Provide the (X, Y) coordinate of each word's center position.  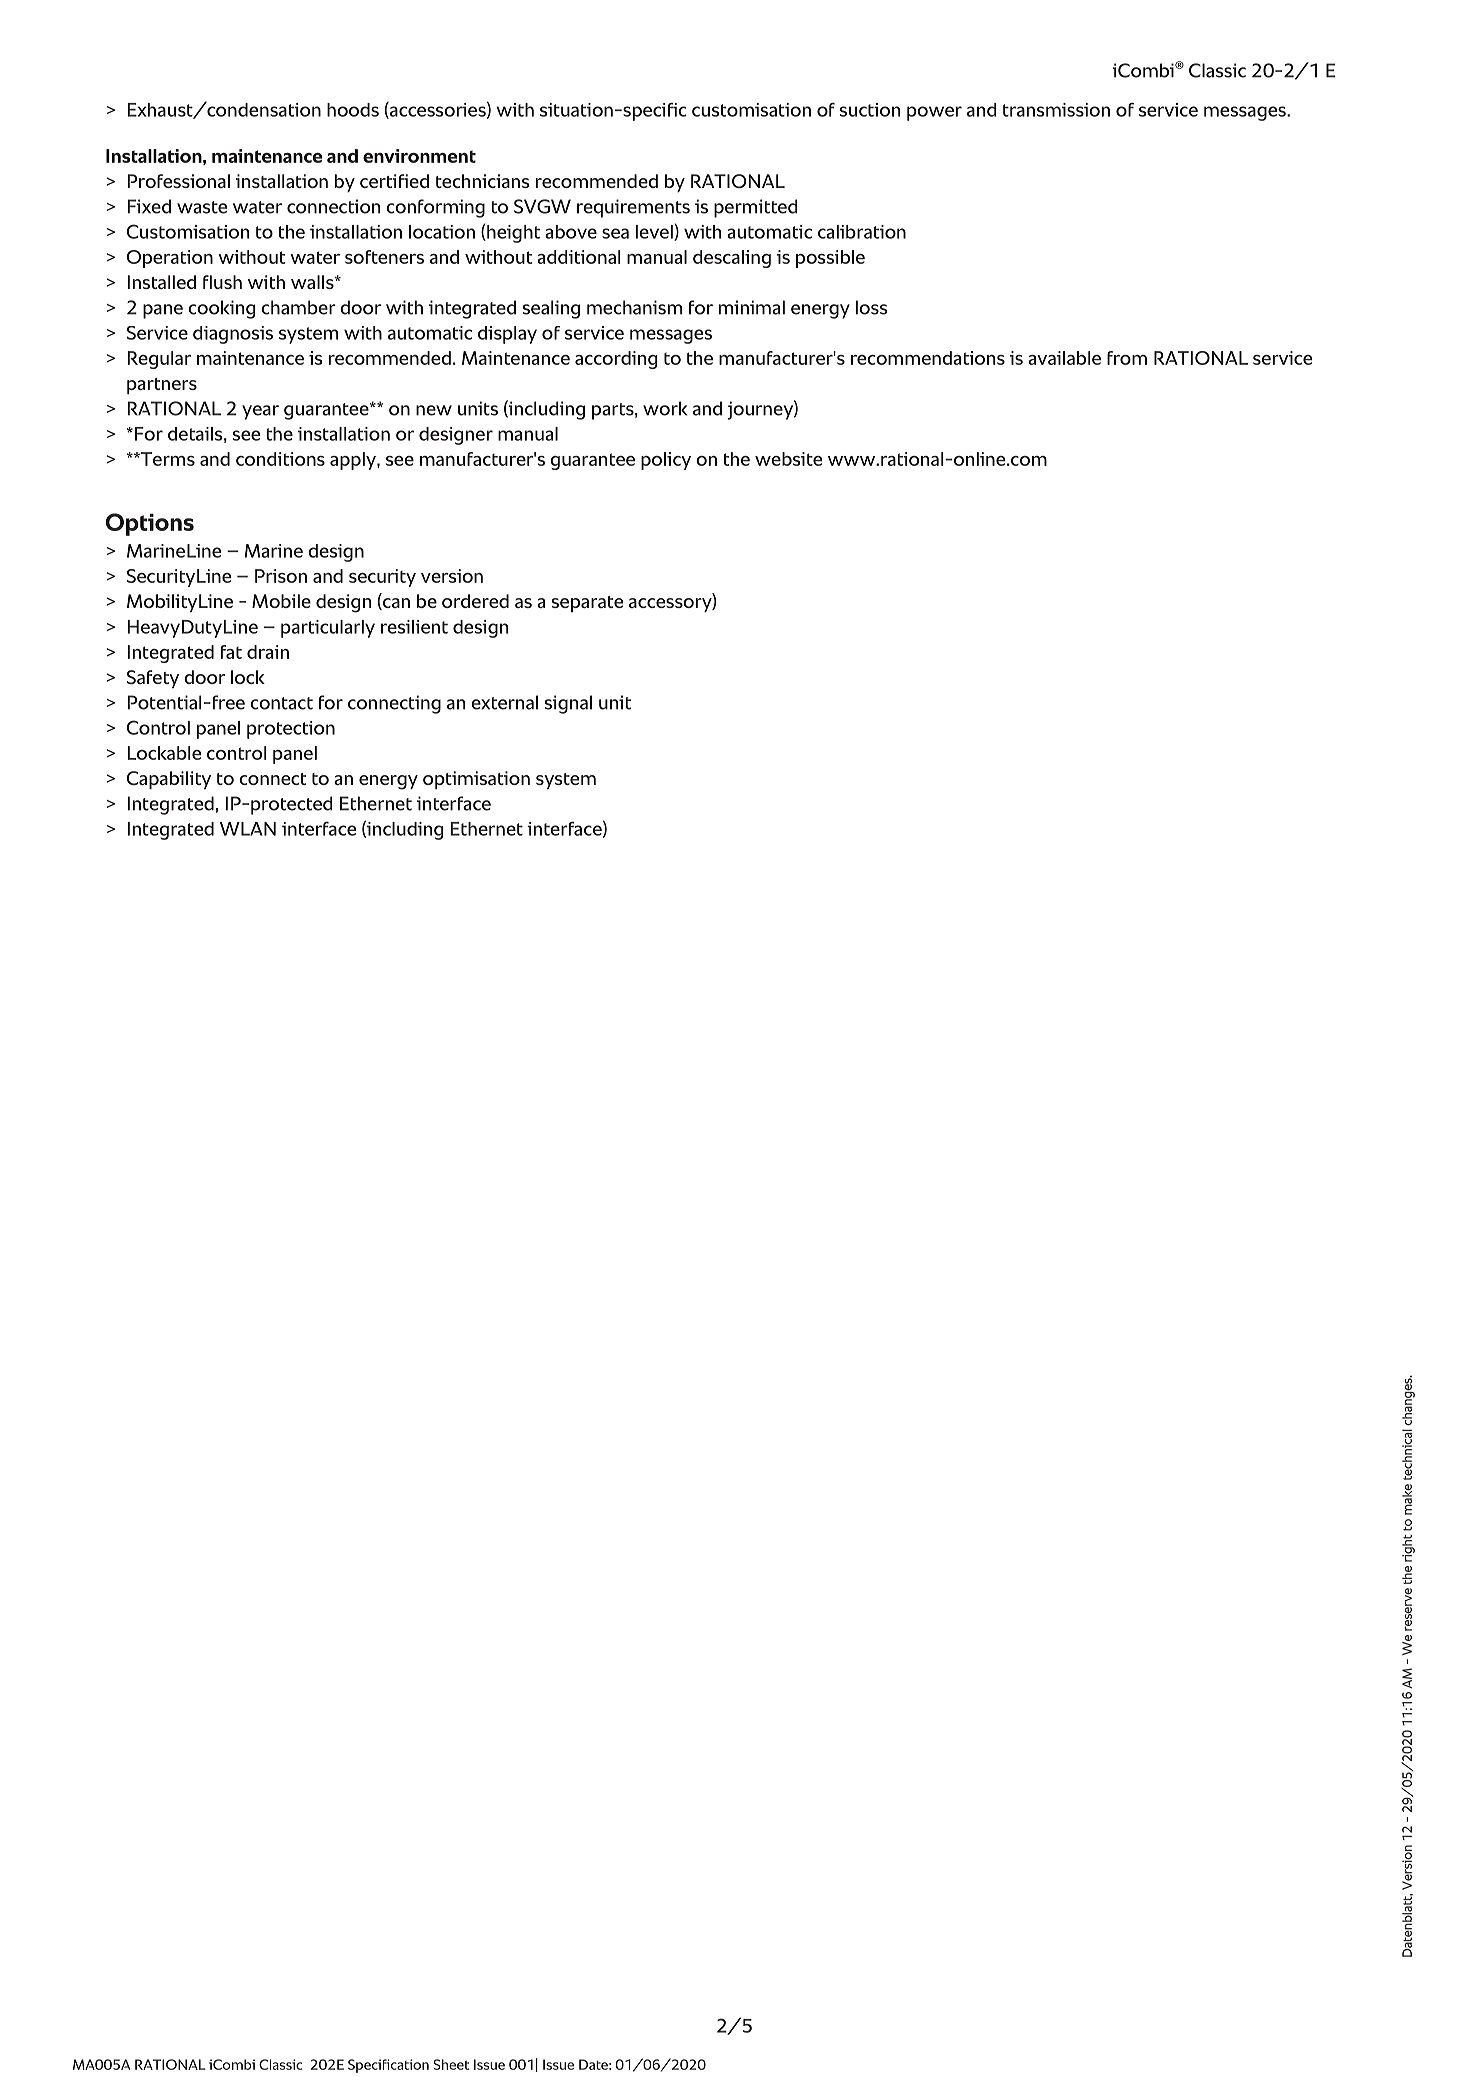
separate (587, 604)
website (788, 459)
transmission (1056, 110)
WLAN (248, 829)
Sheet (451, 2064)
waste (202, 207)
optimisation (476, 780)
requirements (633, 208)
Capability (169, 780)
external (504, 702)
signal (568, 704)
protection (291, 730)
